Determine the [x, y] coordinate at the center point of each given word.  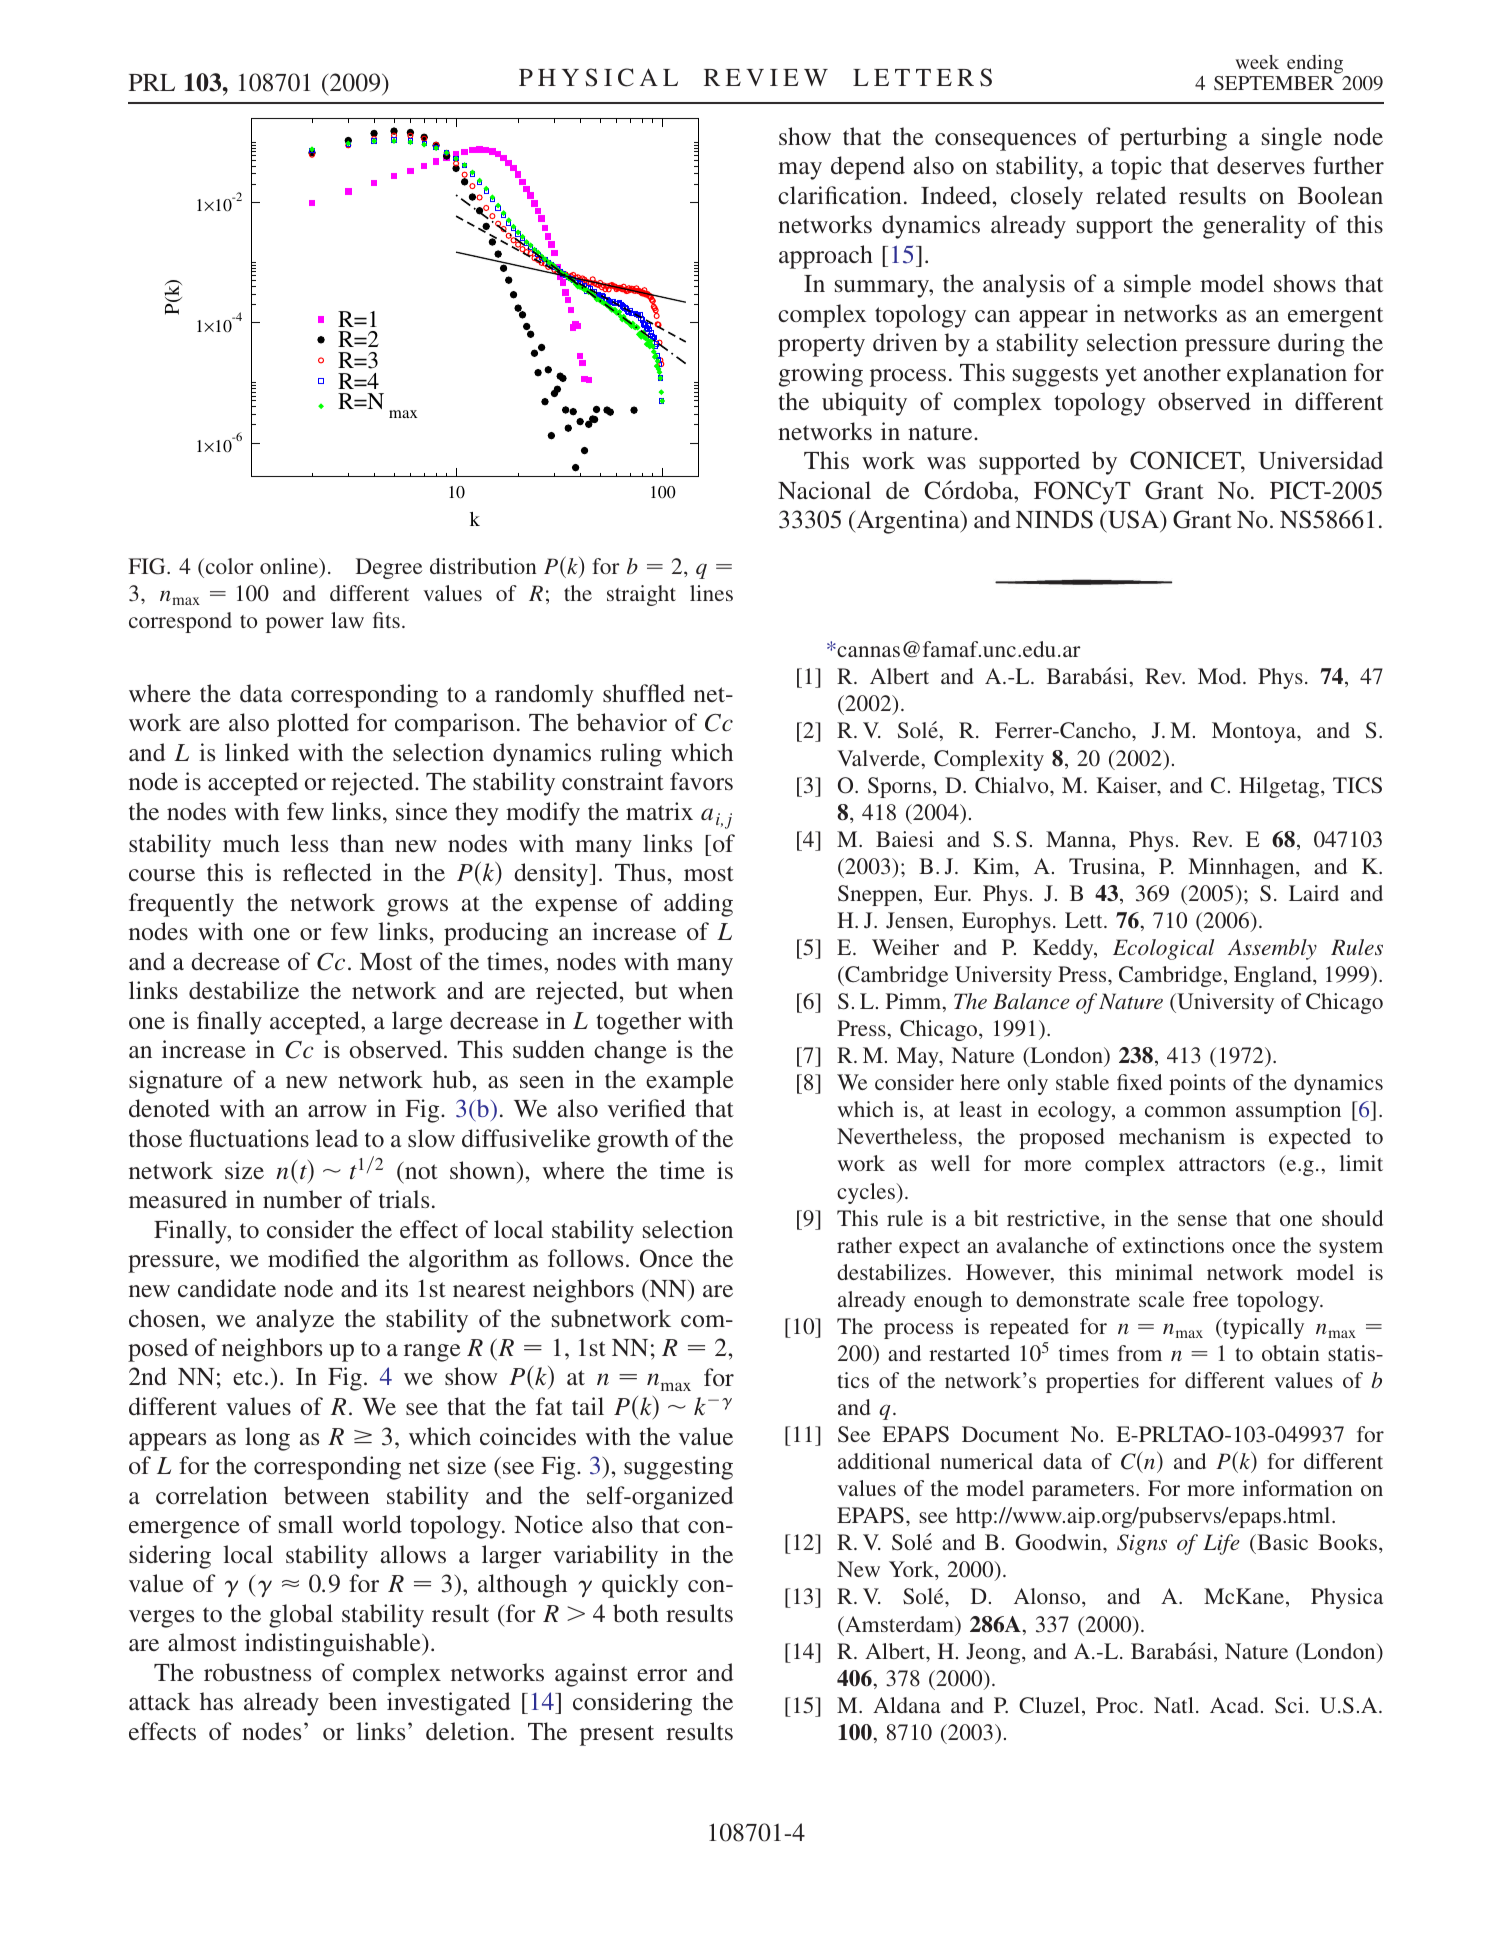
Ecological [1163, 949]
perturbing [1173, 139]
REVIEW [766, 77]
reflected [327, 872]
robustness [257, 1672]
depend [868, 168]
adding [698, 905]
